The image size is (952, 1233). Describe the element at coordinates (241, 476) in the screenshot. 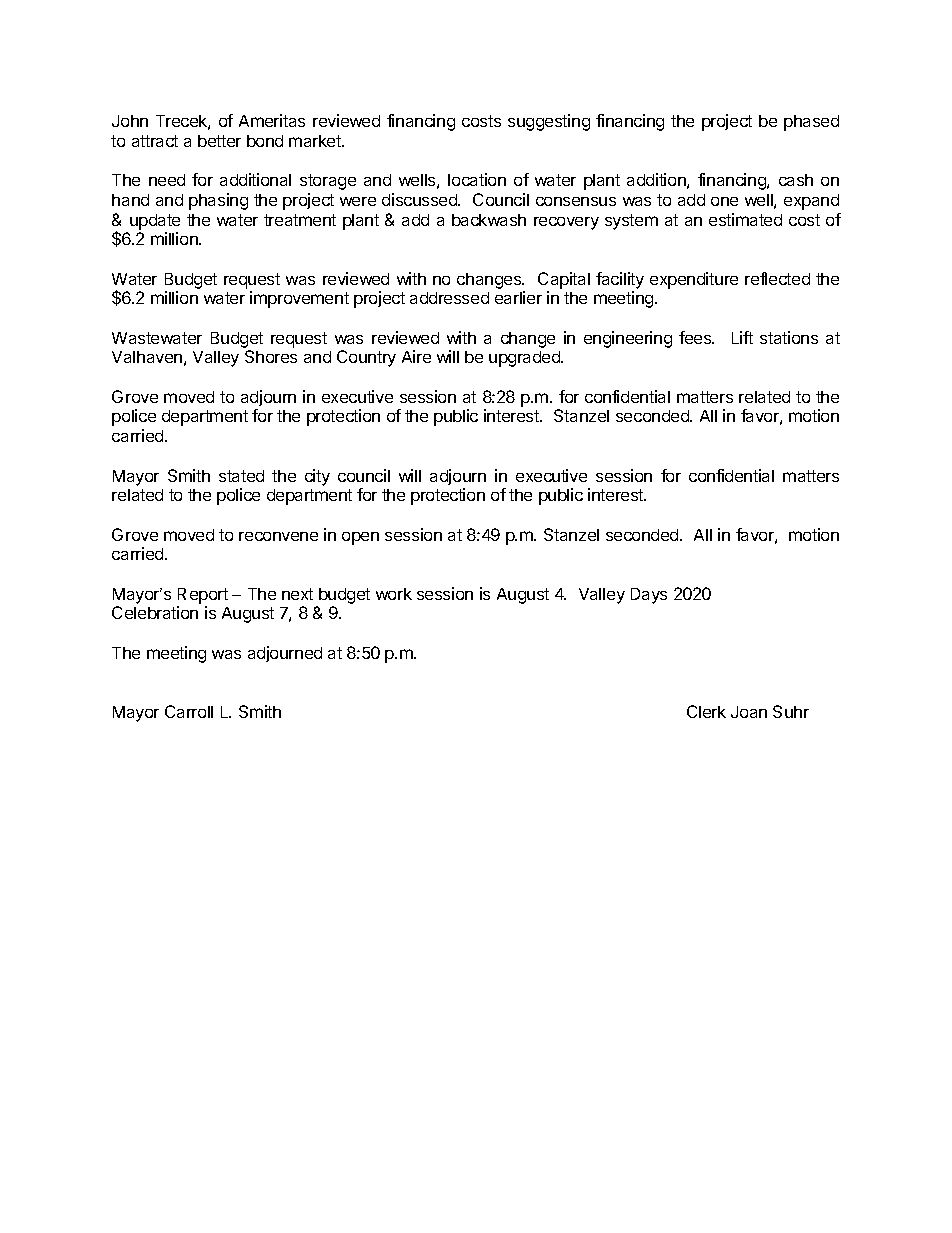

I see `stated` at that location.
